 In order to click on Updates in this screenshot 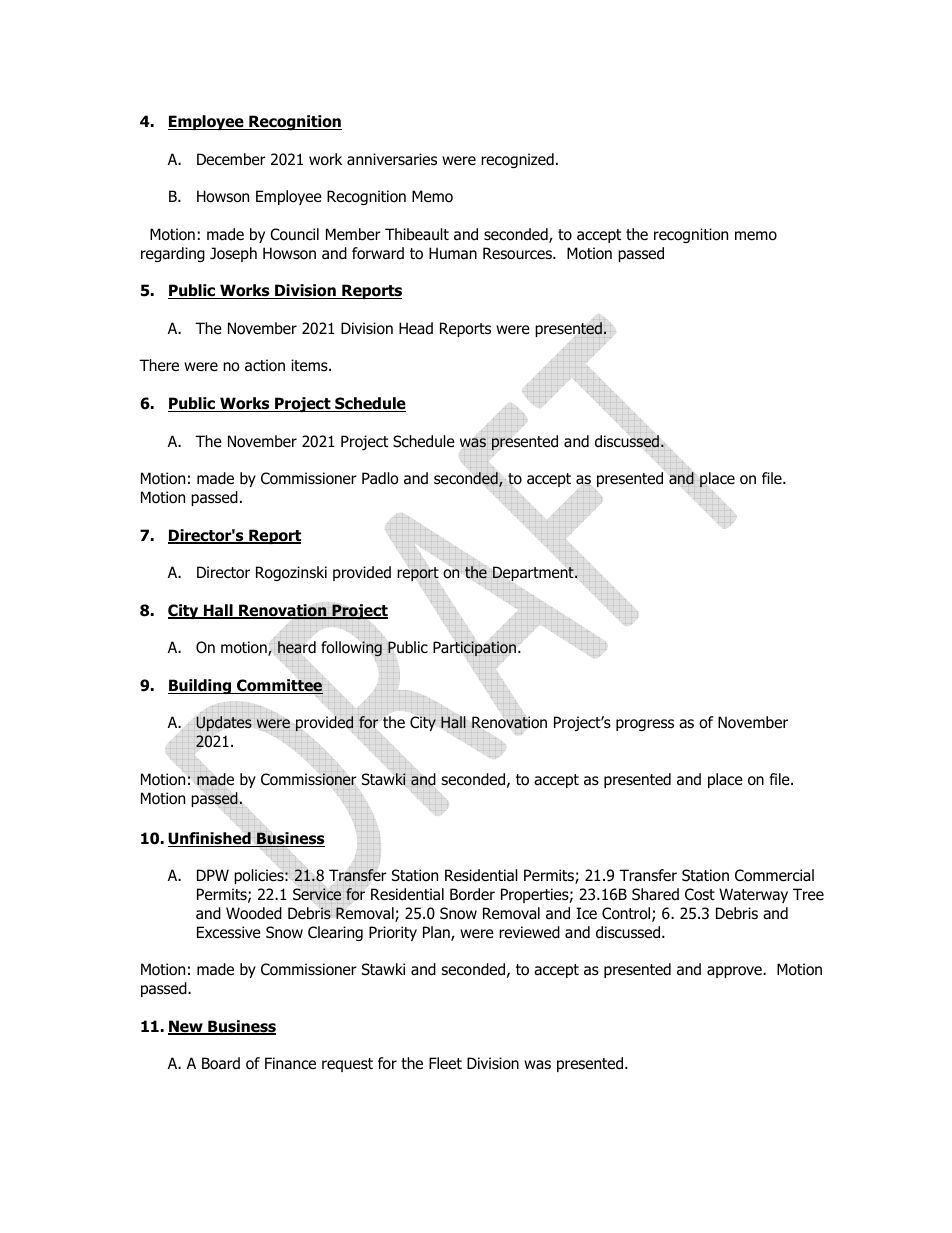, I will do `click(224, 723)`.
